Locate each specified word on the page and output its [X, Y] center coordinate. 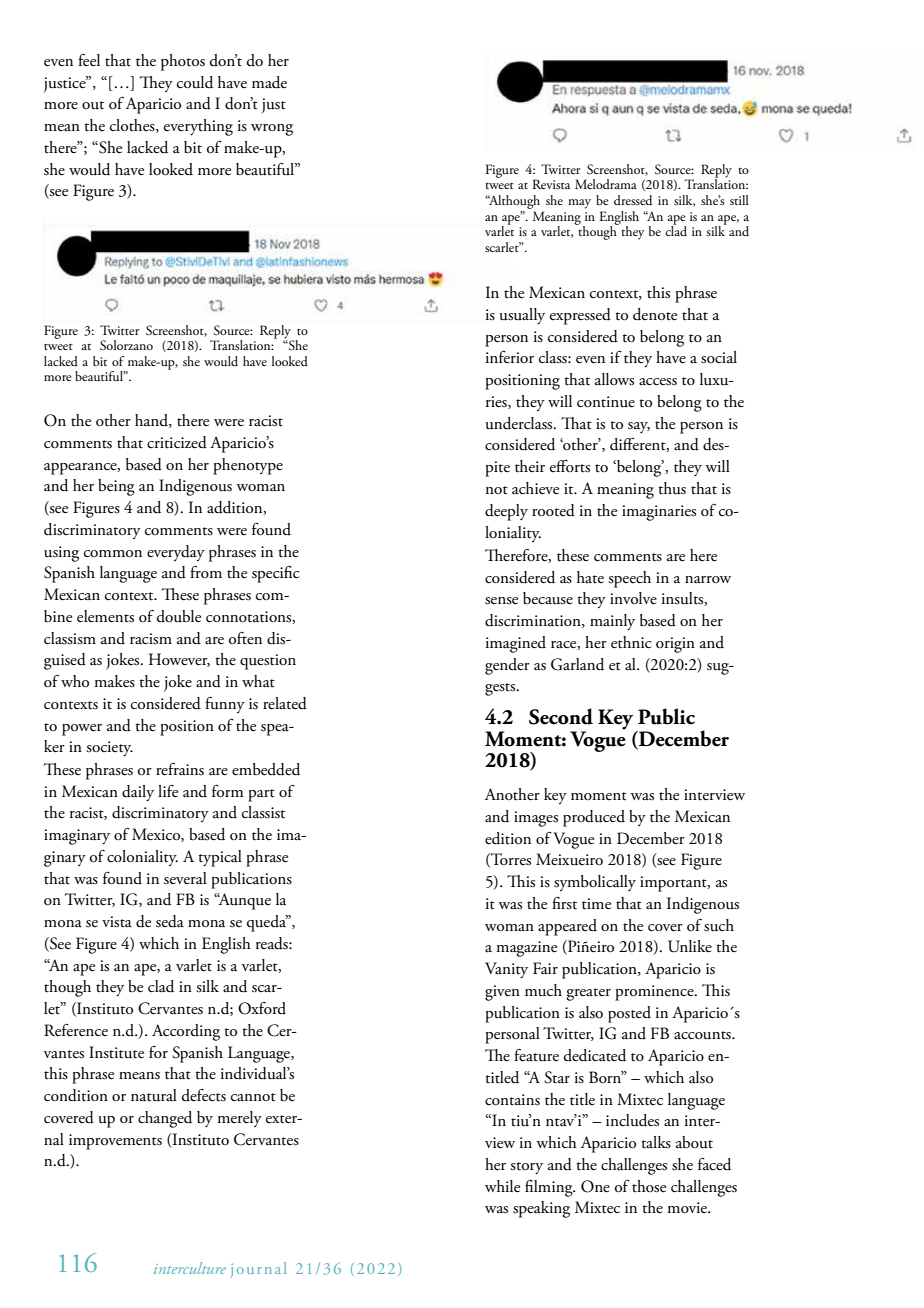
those [649, 1186]
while [502, 1186]
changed [165, 1119]
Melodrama [606, 184]
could [195, 82]
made [269, 82]
